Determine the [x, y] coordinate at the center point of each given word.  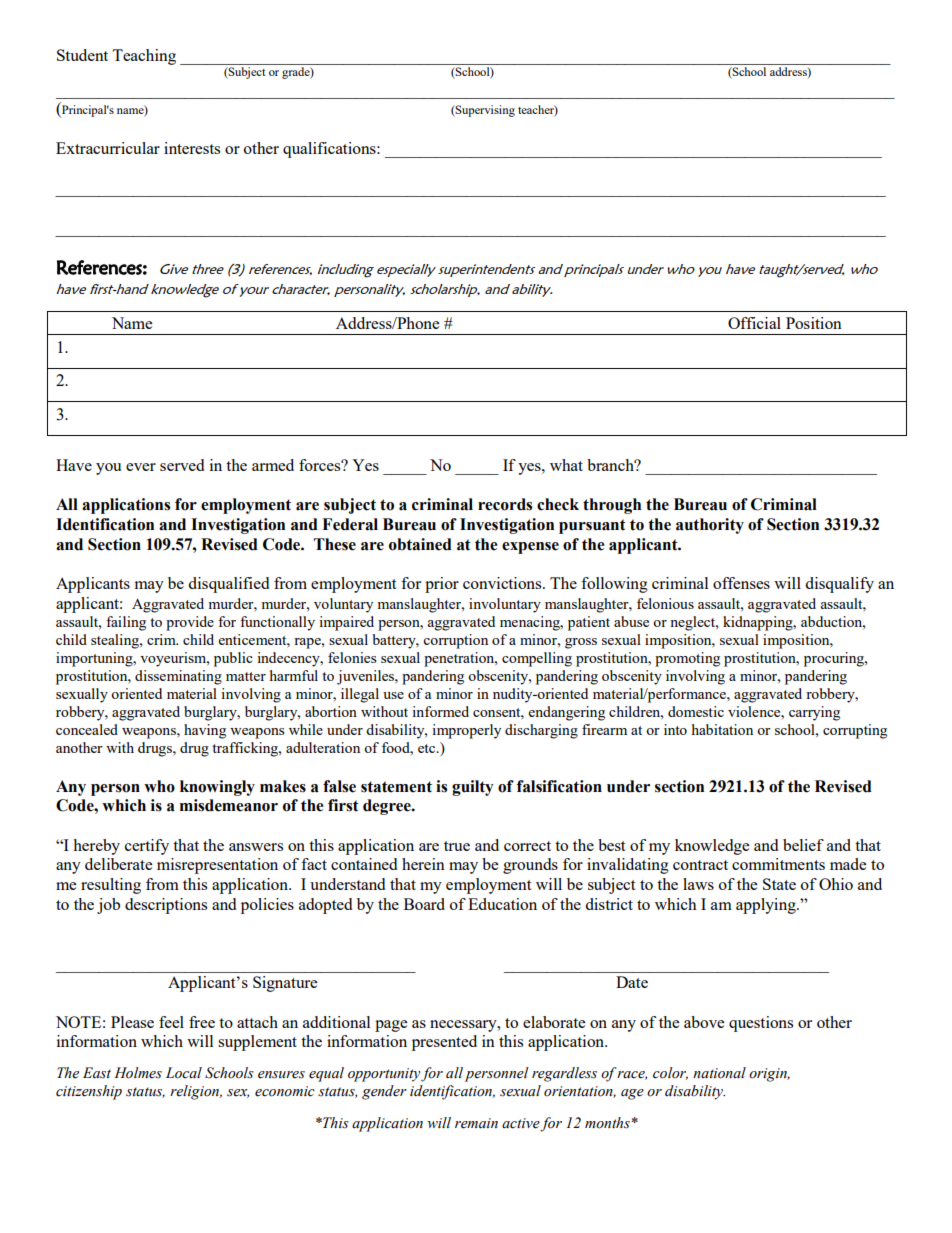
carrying [814, 713]
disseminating [178, 677]
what [566, 465]
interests [192, 148]
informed [440, 711]
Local [184, 1073]
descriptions [166, 906]
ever [141, 467]
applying [767, 906]
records [505, 504]
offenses [741, 583]
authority [710, 526]
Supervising [484, 111]
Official [754, 323]
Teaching [144, 57]
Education [502, 904]
